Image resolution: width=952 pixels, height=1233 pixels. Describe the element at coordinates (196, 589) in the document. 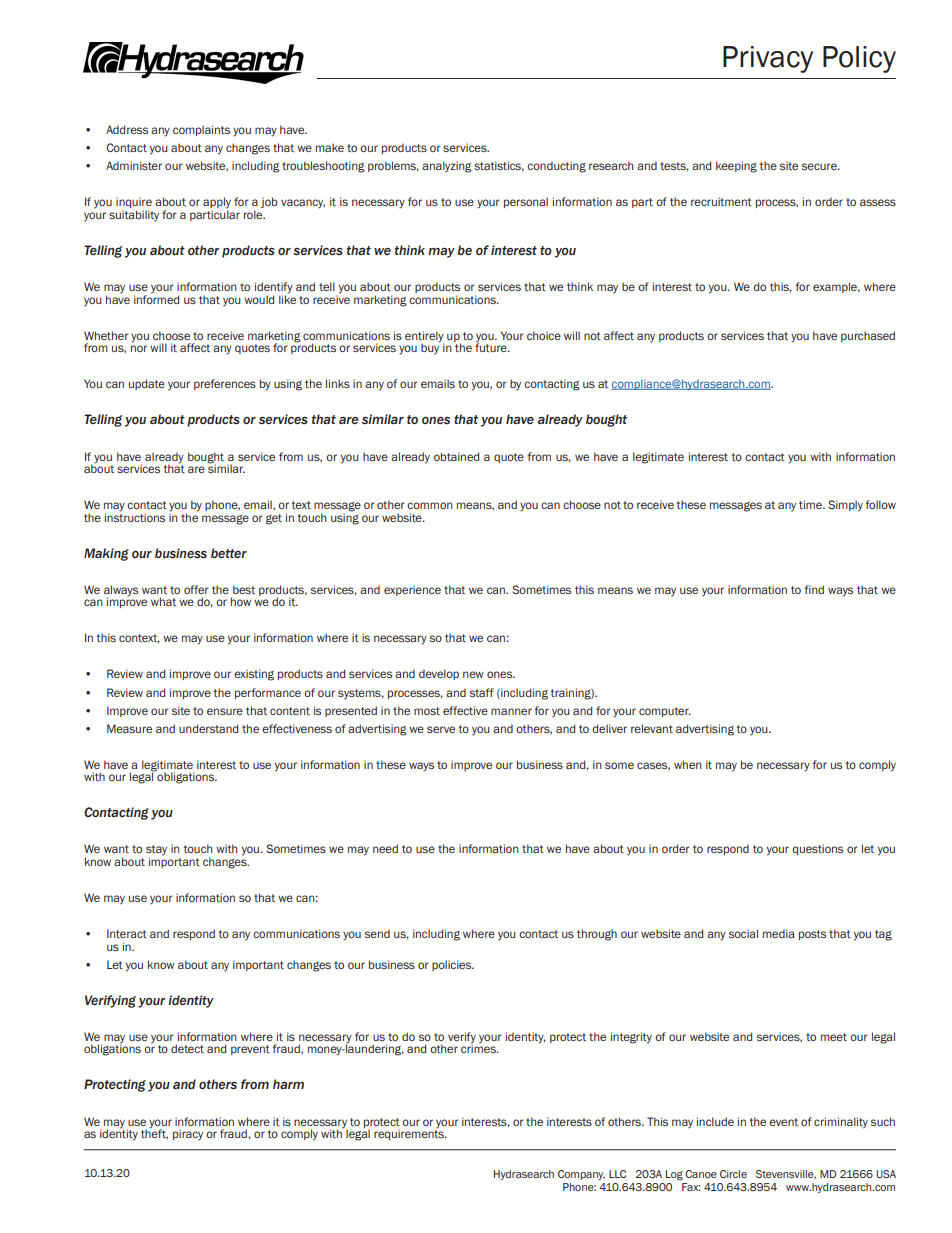

I see `offer` at that location.
